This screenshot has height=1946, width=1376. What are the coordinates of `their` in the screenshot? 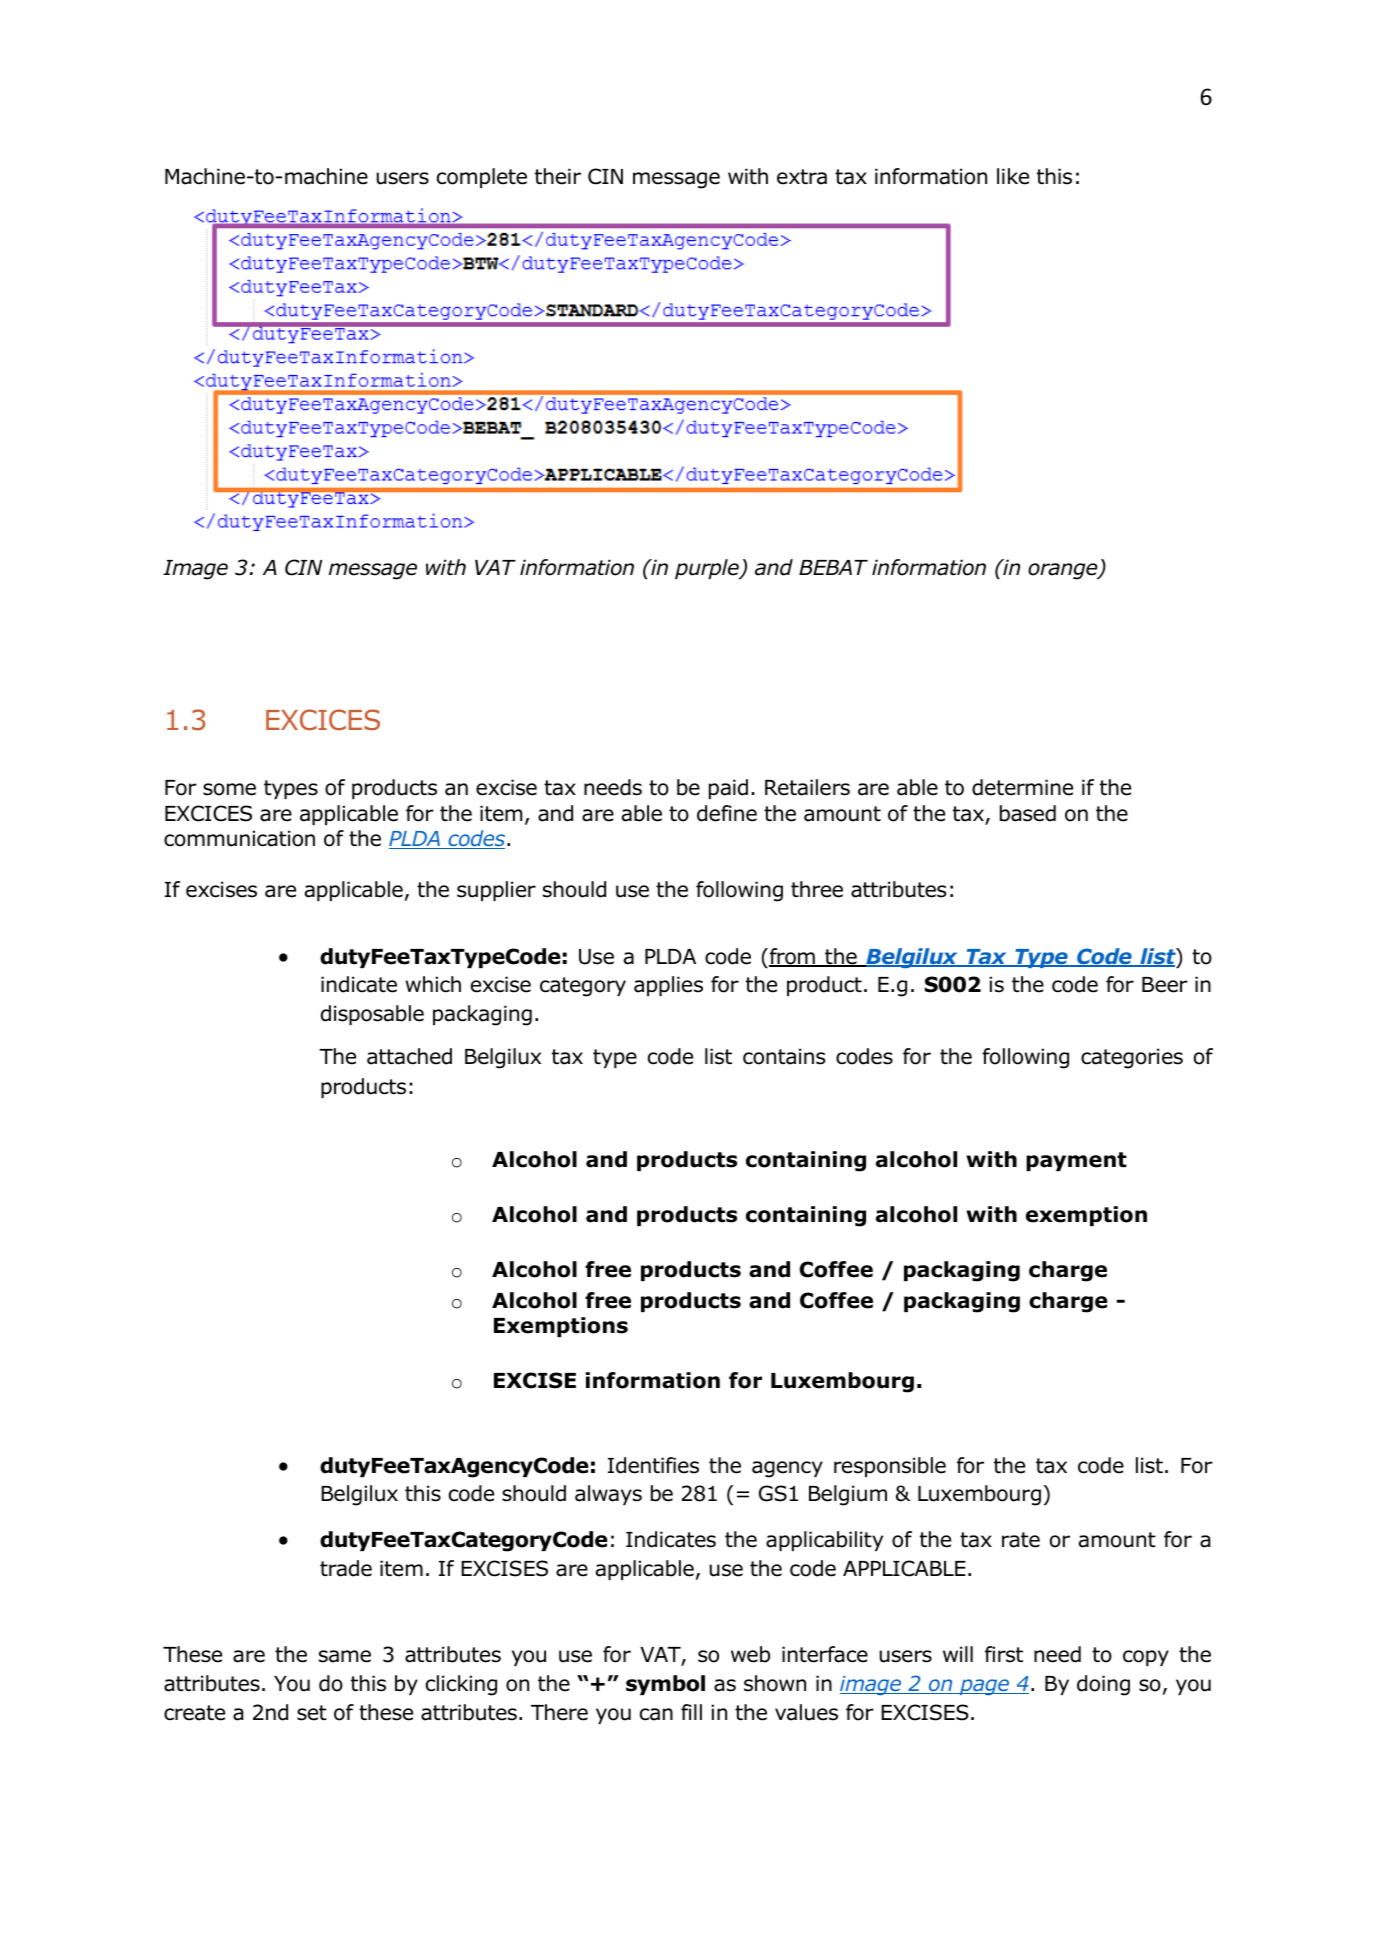 It's located at (558, 176).
